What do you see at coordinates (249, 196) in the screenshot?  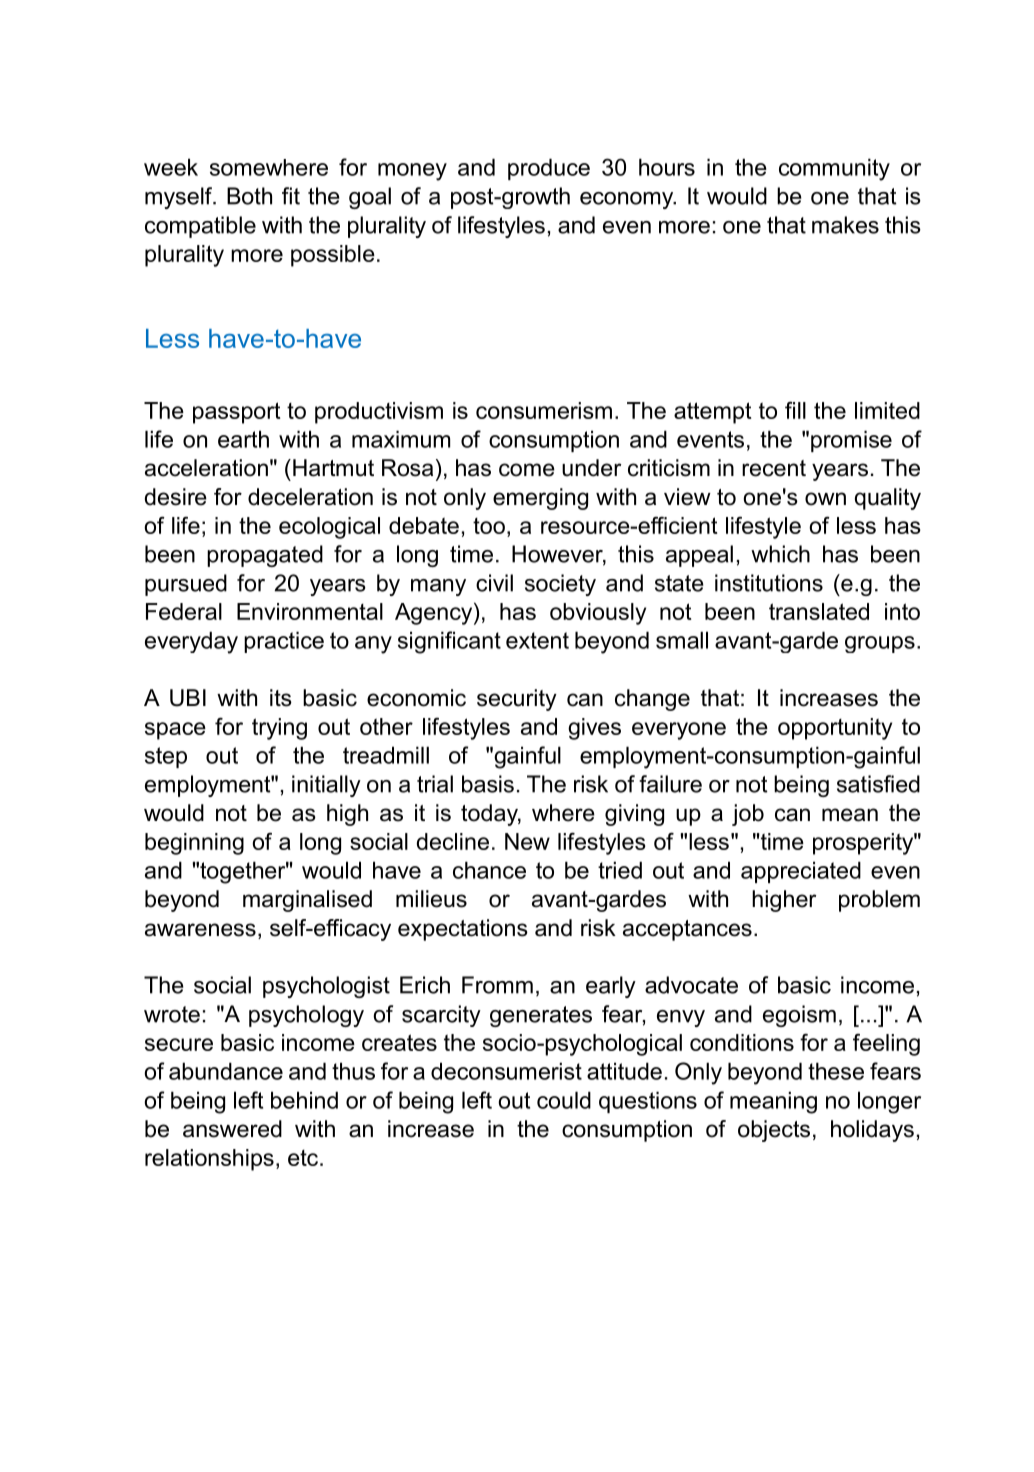 I see `Both` at bounding box center [249, 196].
